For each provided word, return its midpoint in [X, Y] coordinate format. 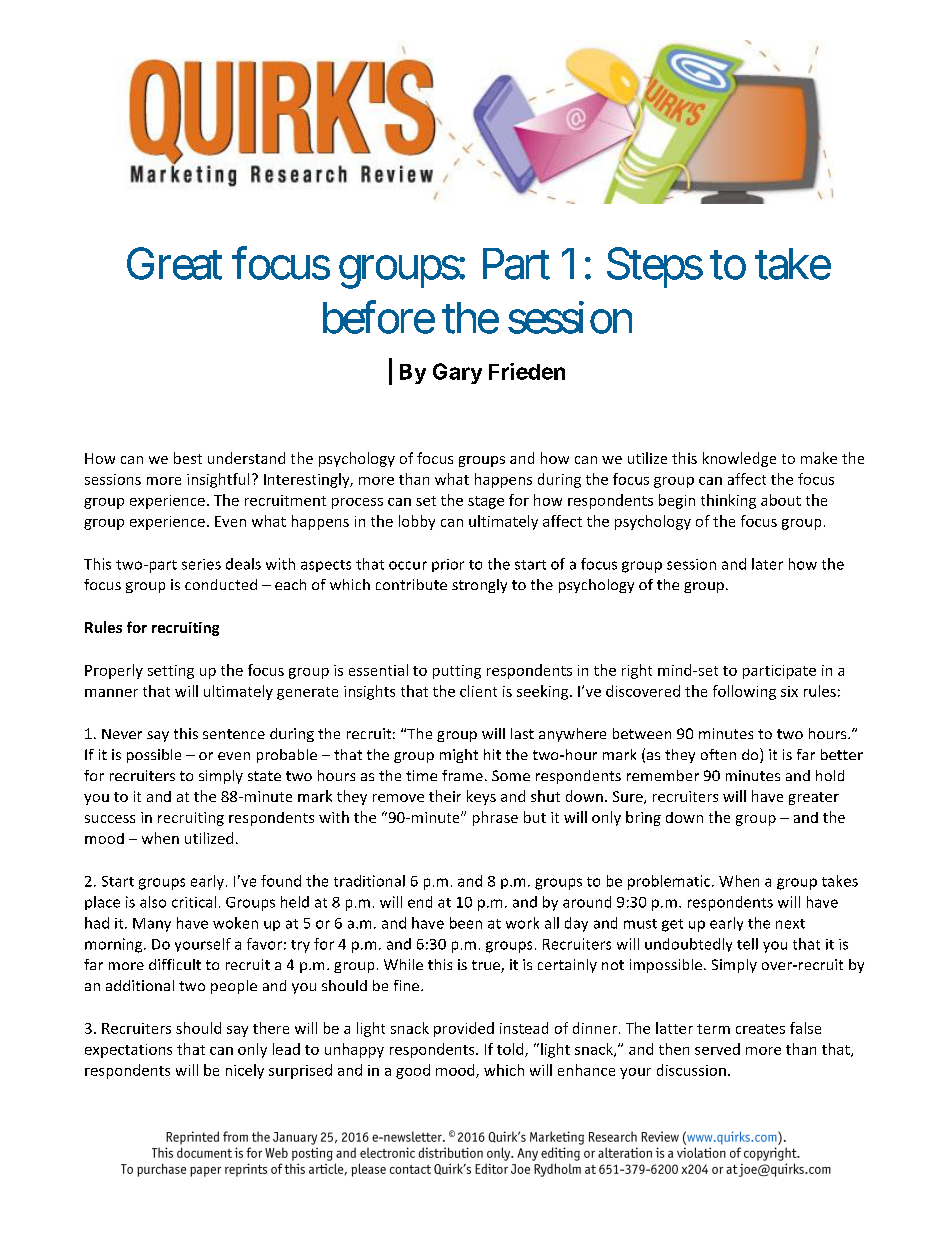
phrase [495, 818]
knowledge [739, 459]
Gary [457, 373]
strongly [479, 586]
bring [643, 818]
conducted [221, 584]
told [511, 1050]
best [188, 458]
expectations [128, 1051]
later [767, 564]
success [110, 819]
